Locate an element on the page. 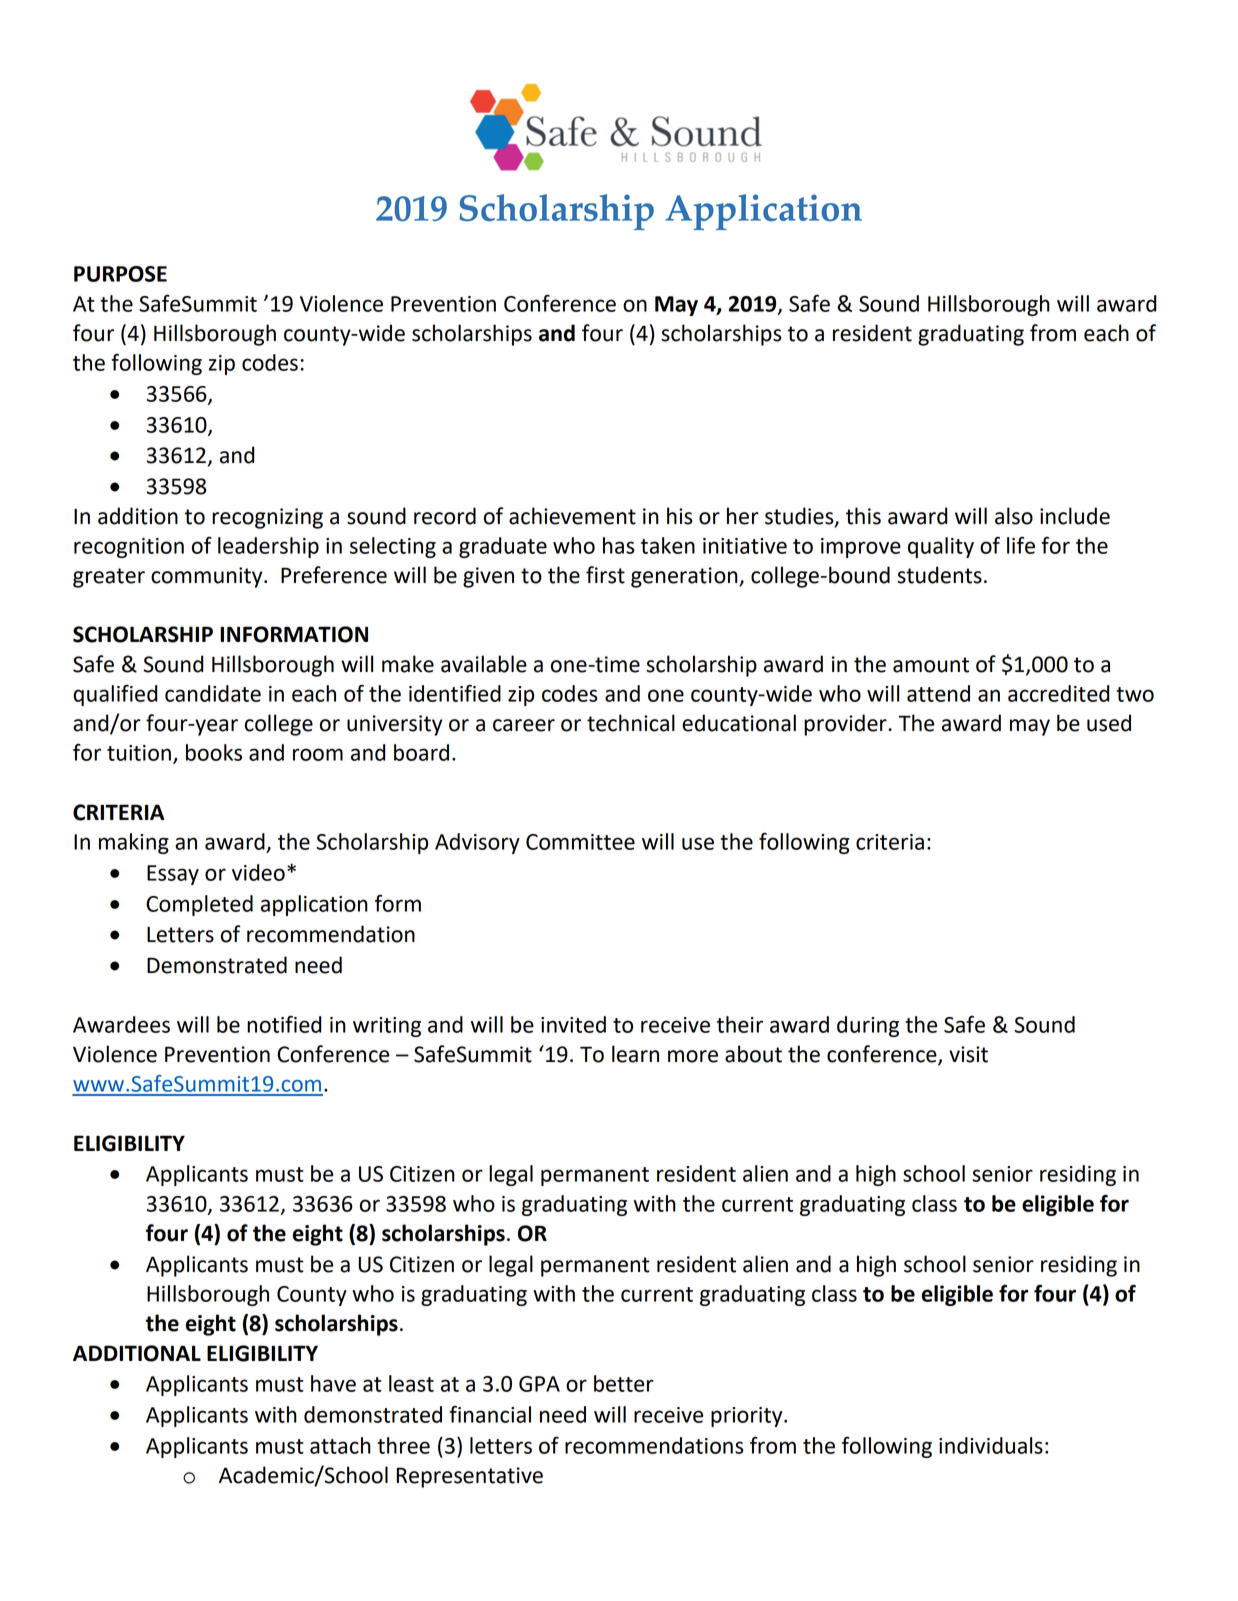  attach is located at coordinates (340, 1445).
